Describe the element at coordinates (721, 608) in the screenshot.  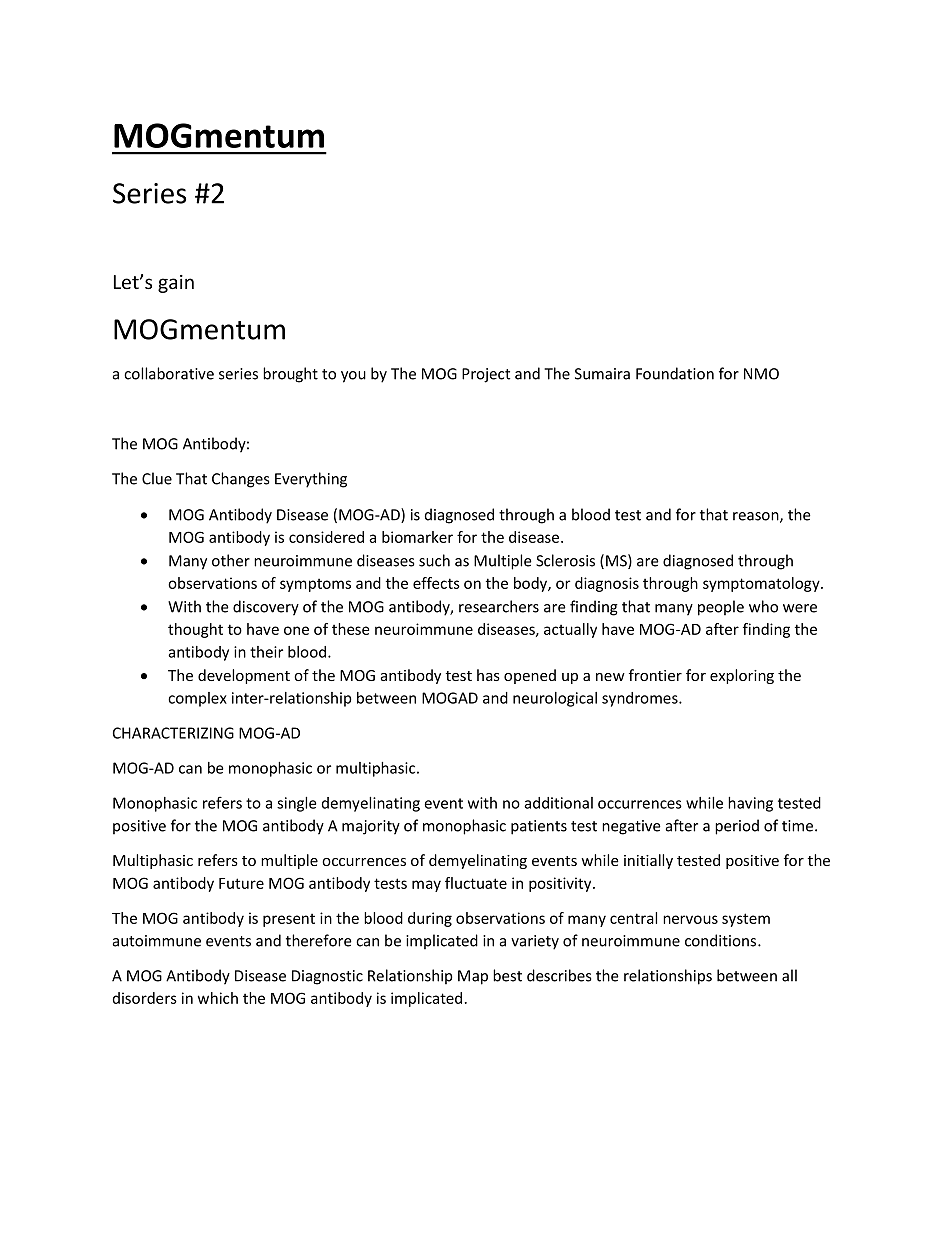
I see `people` at that location.
